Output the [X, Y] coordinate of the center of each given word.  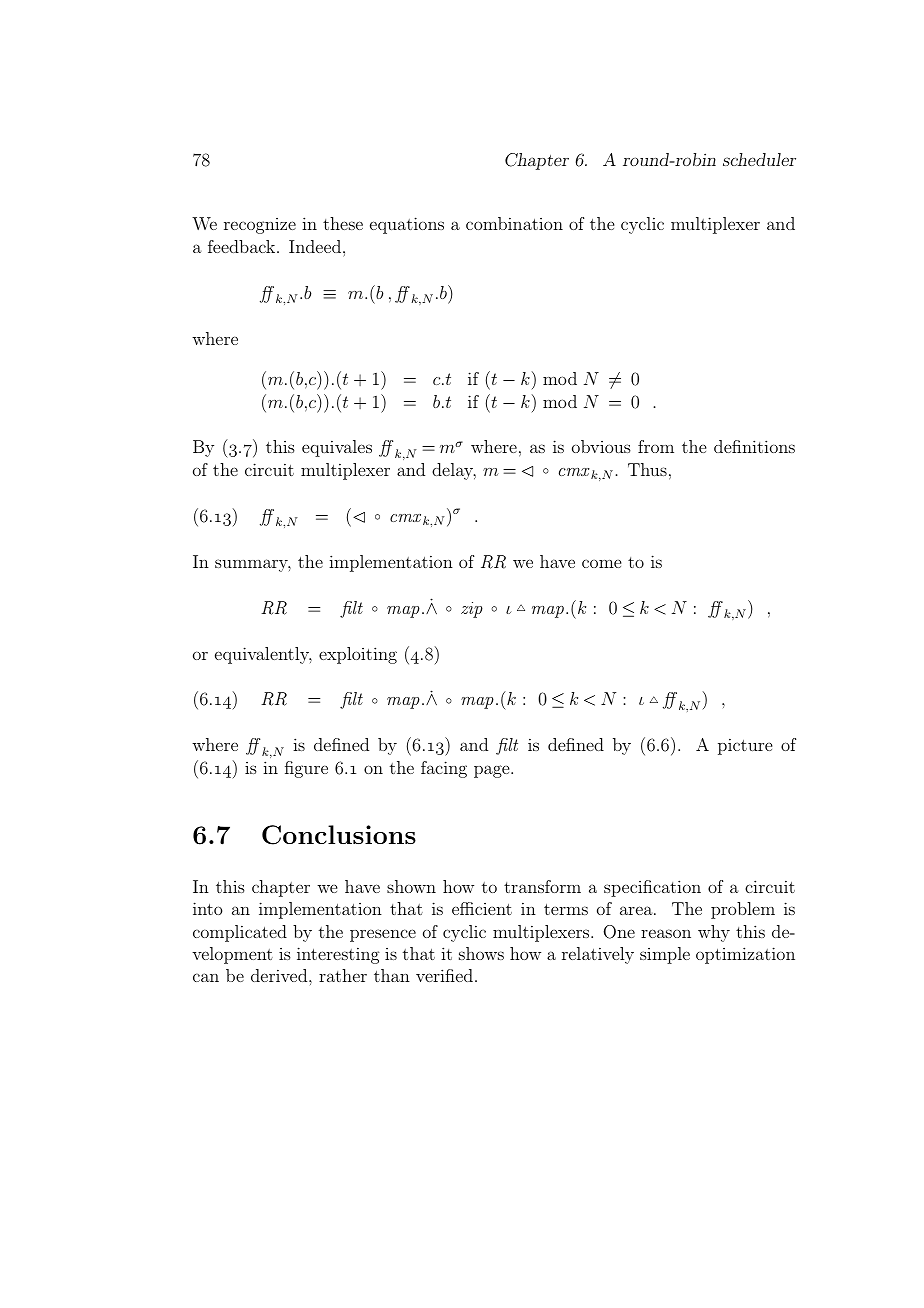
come [601, 563]
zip [472, 610]
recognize [260, 226]
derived [280, 975]
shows [481, 953]
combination [514, 223]
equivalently [263, 655]
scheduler [759, 159]
